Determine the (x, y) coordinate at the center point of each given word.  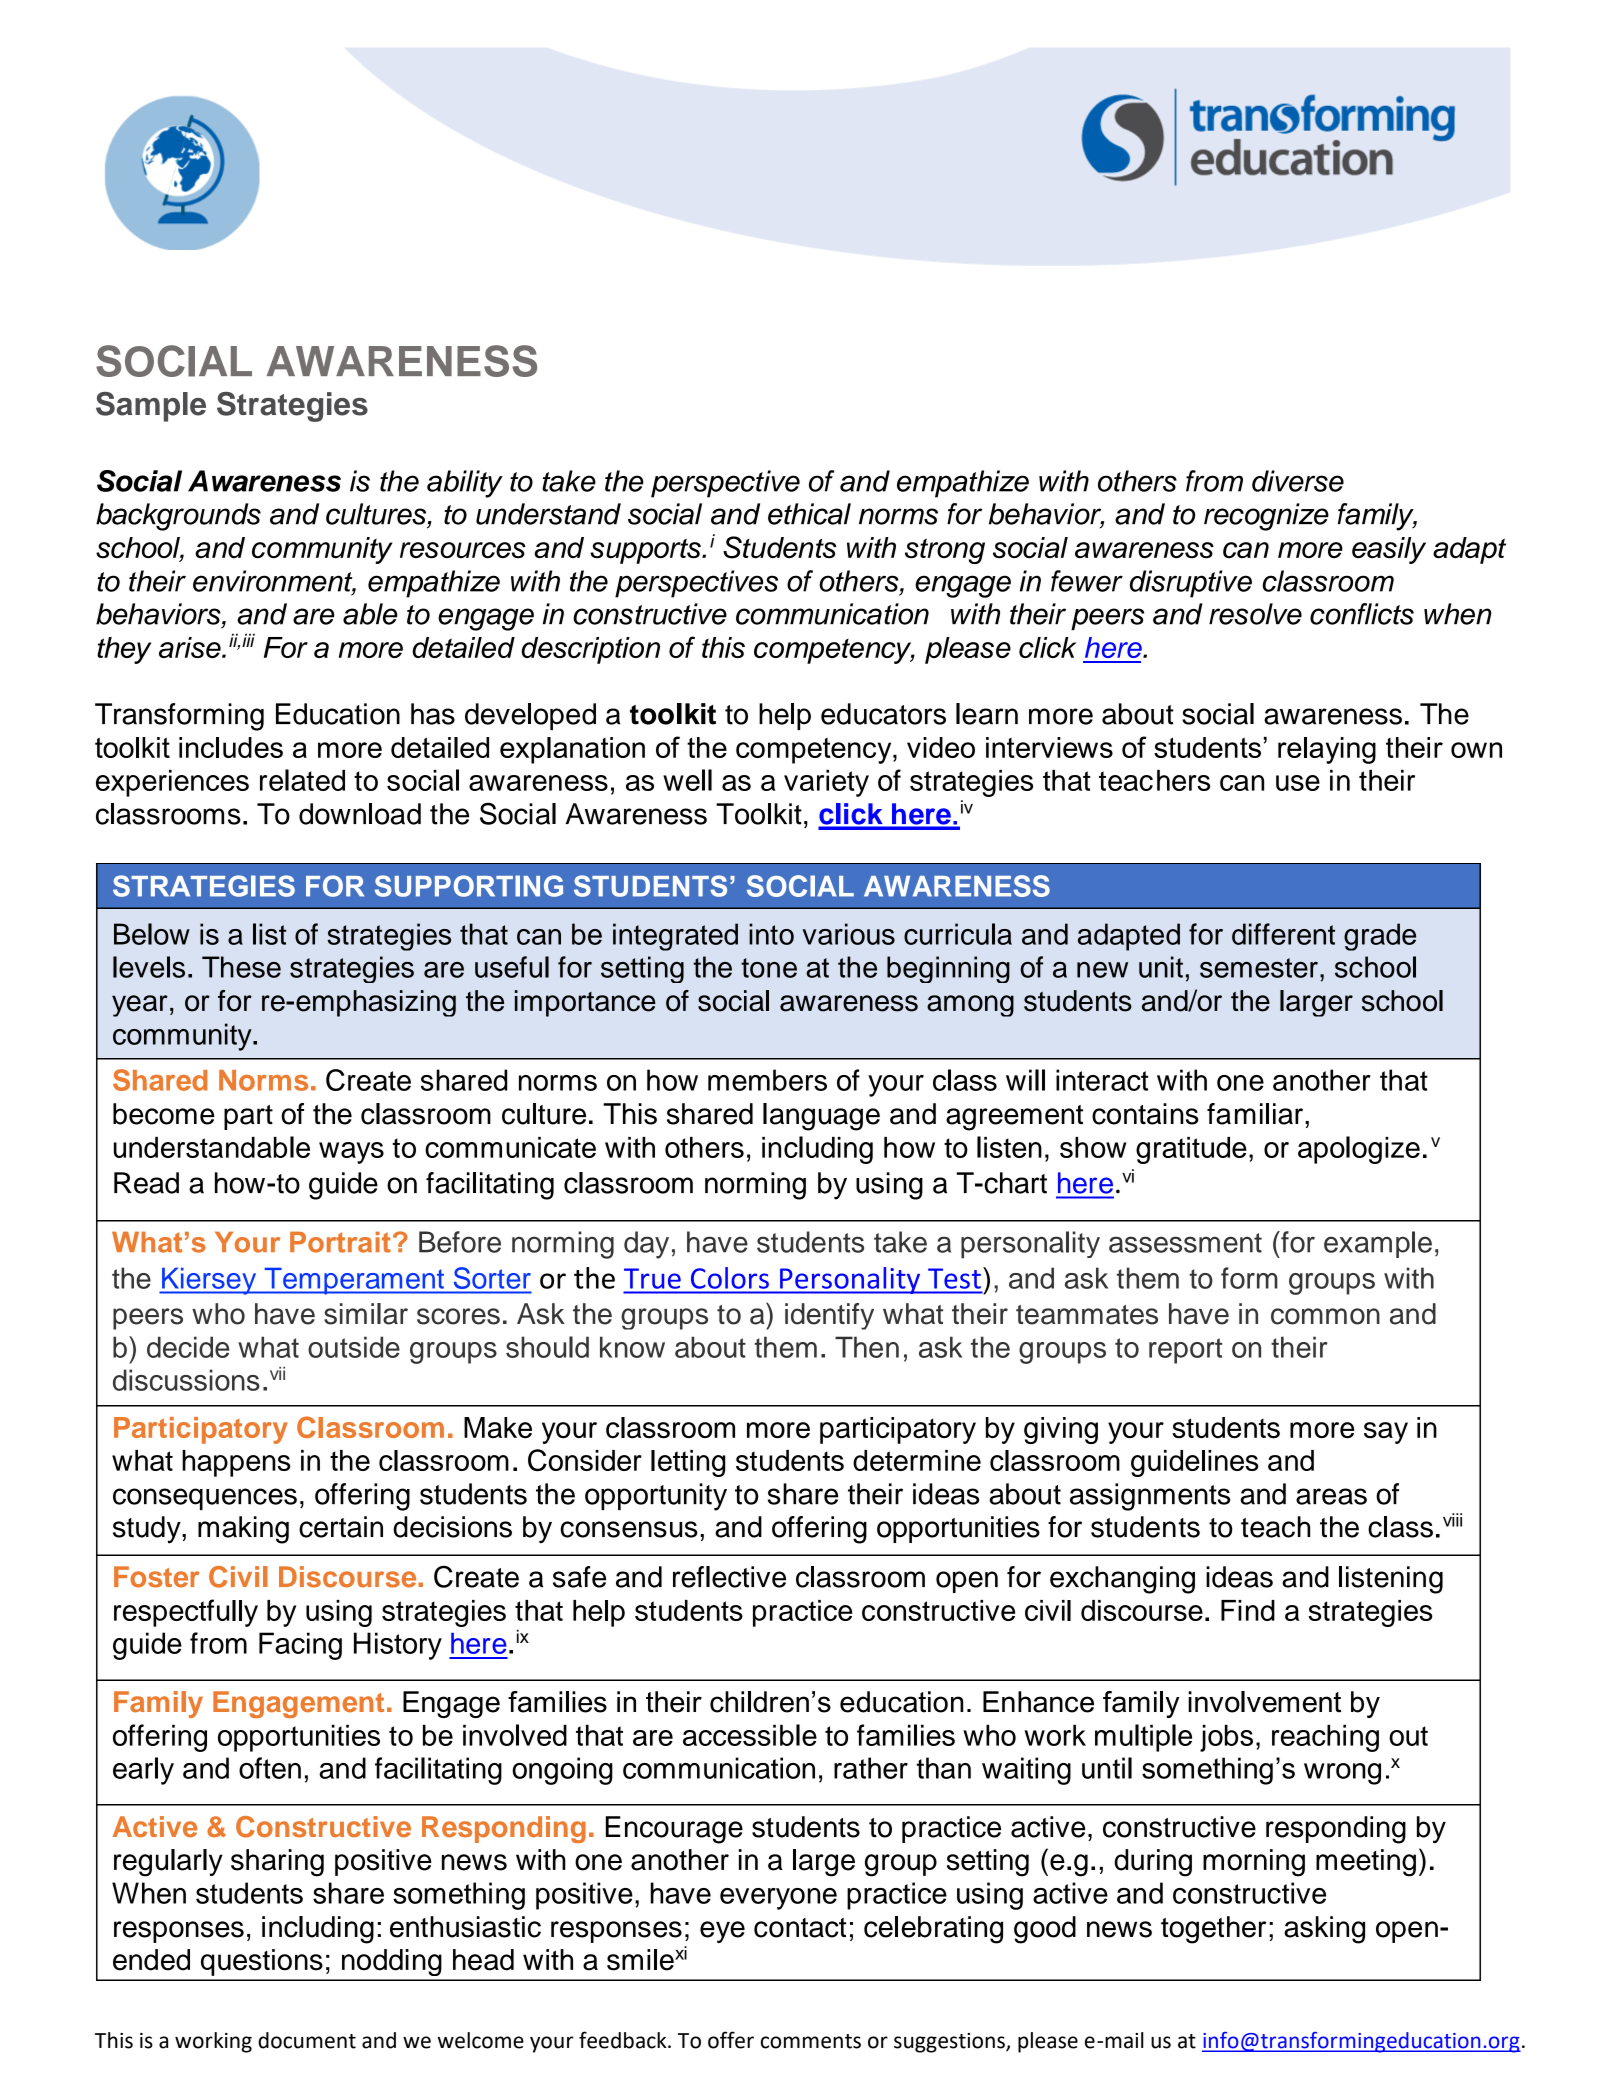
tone (769, 968)
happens (236, 1463)
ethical (809, 514)
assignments (1150, 1497)
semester (1259, 968)
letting (688, 1463)
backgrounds (178, 517)
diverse (1298, 481)
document (307, 2040)
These (241, 967)
